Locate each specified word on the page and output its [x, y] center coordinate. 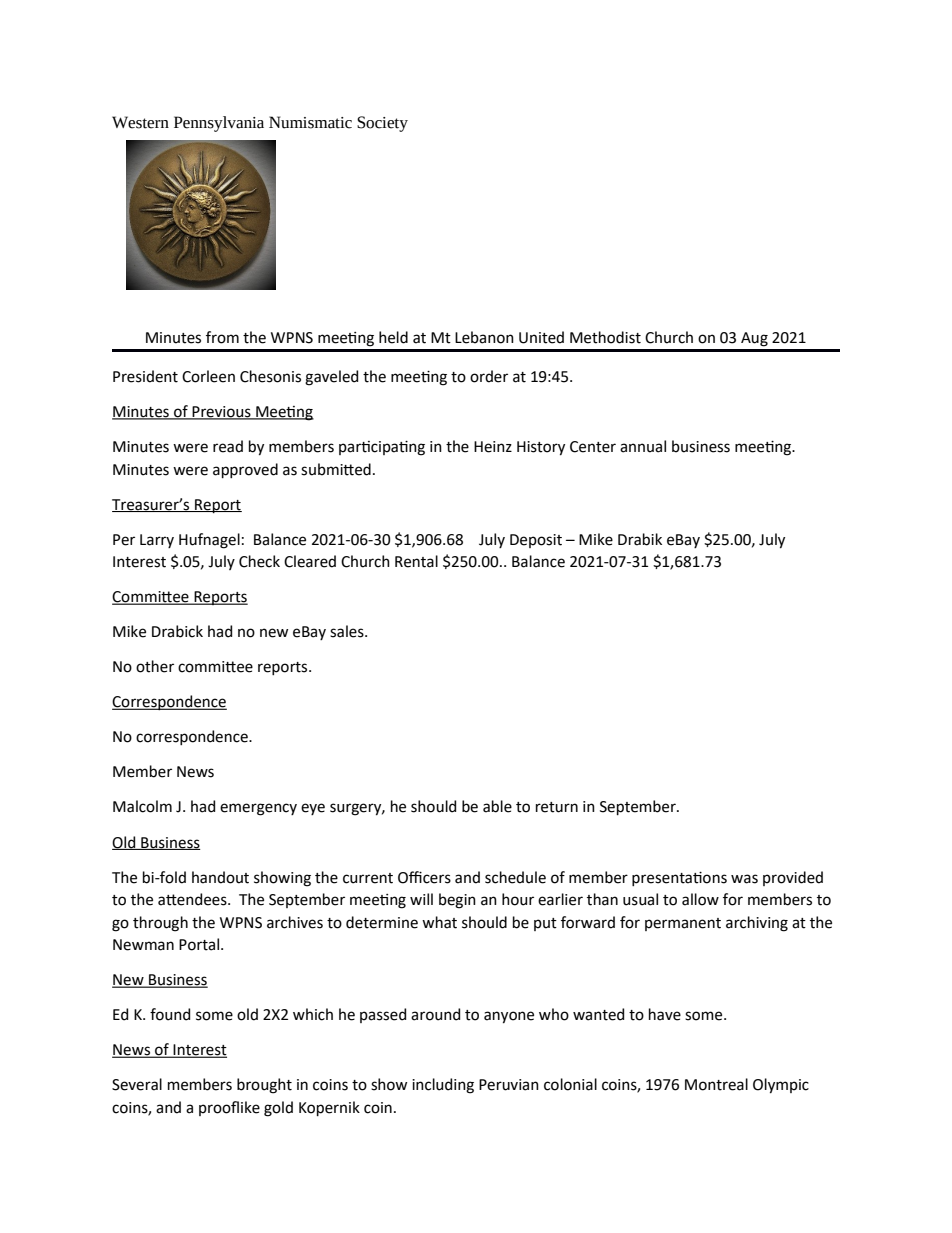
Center [593, 447]
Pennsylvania [219, 124]
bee [502, 806]
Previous [221, 413]
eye [313, 809]
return [557, 807]
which [313, 1014]
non [501, 339]
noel [278, 1109]
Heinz [493, 447]
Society [382, 124]
